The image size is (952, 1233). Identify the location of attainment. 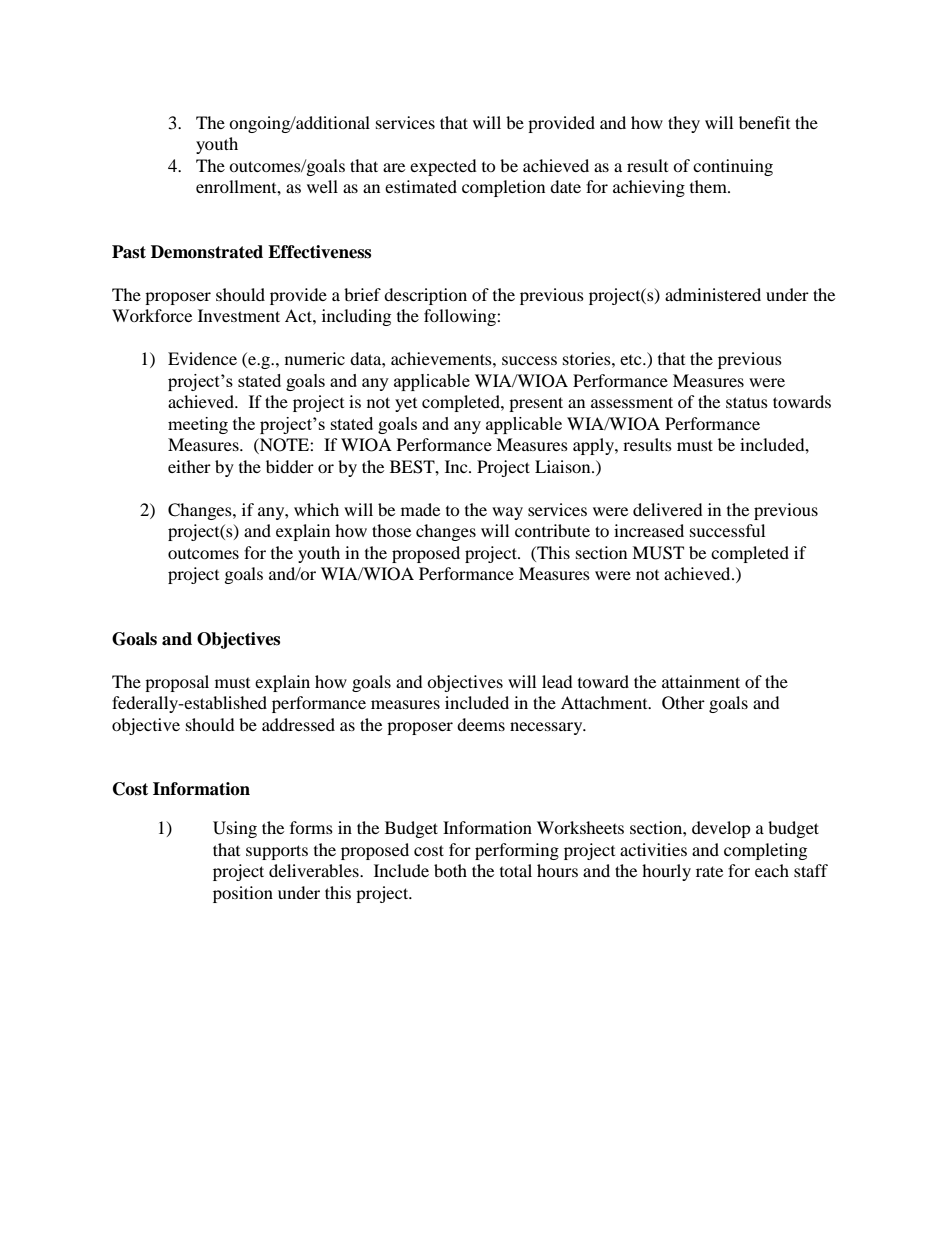
(701, 681).
